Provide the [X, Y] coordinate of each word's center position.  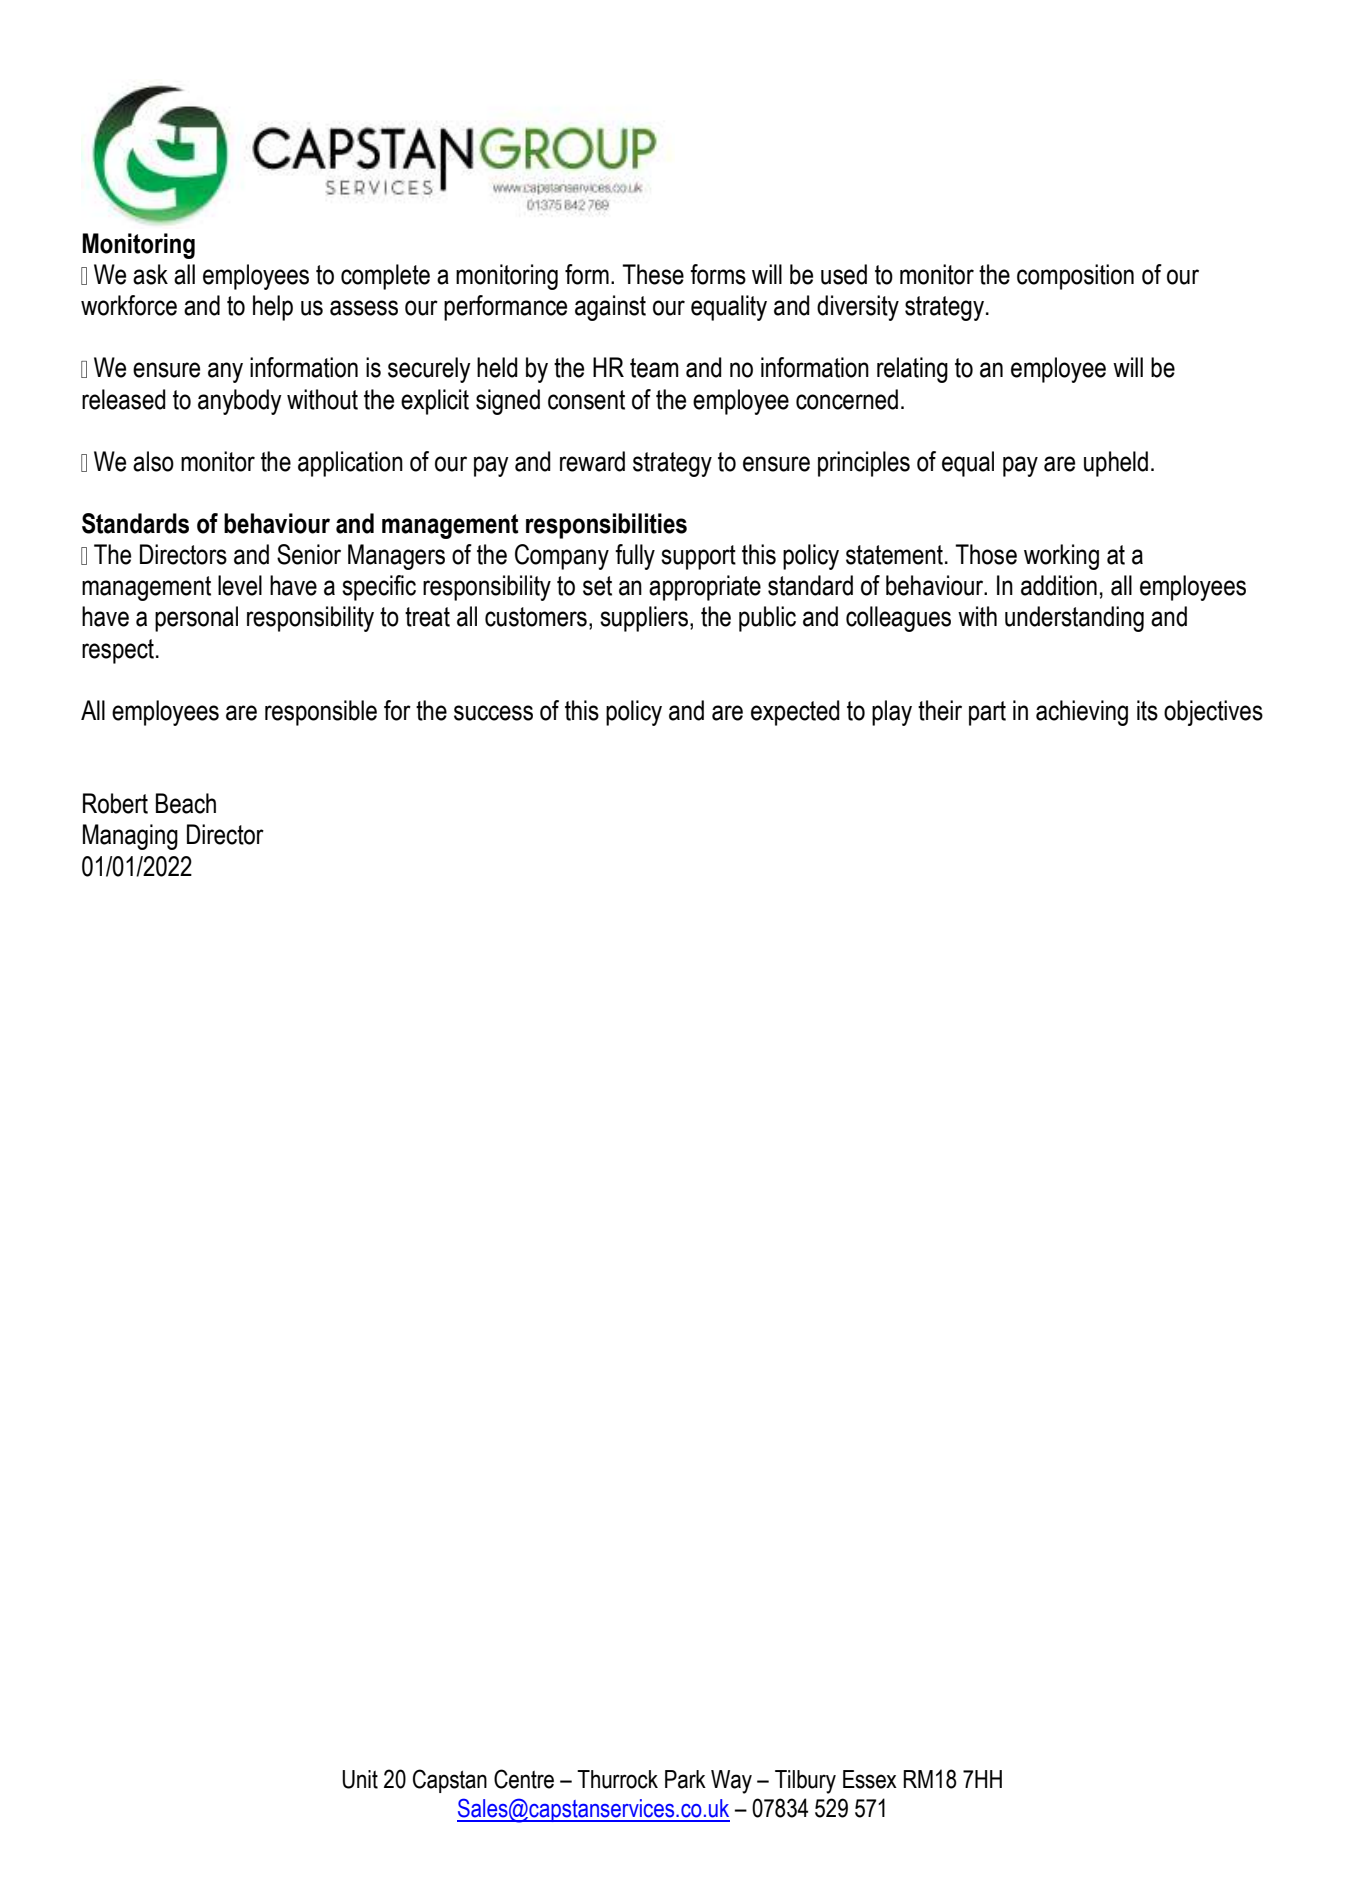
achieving [1082, 713]
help [273, 308]
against [610, 308]
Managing [130, 837]
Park [685, 1779]
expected [795, 713]
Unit [360, 1779]
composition [1075, 277]
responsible [321, 713]
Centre [524, 1779]
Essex [870, 1779]
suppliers [644, 619]
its [1147, 710]
